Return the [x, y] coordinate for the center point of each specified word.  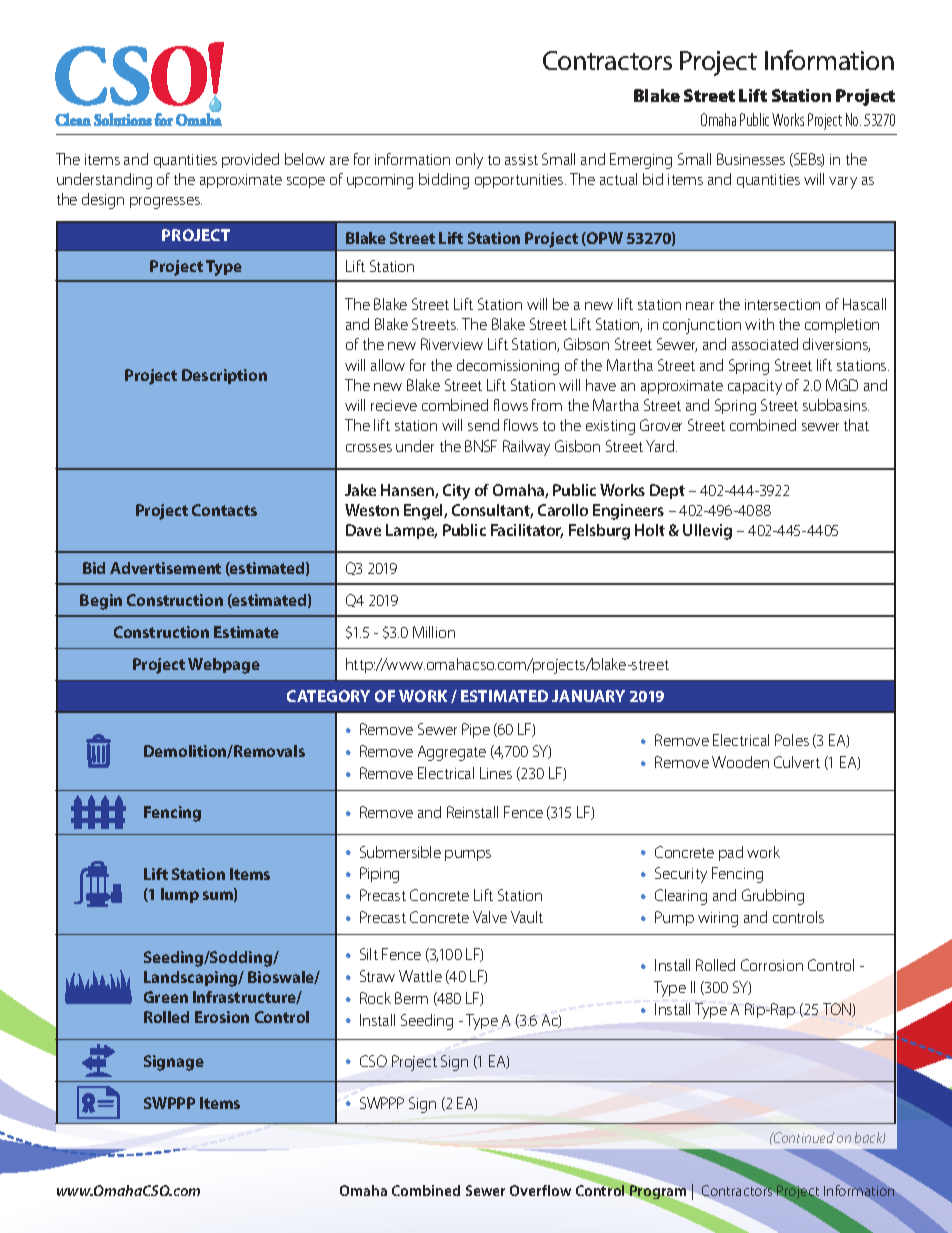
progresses [166, 203]
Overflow [540, 1190]
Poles [792, 740]
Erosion [222, 1017]
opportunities [520, 181]
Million [434, 632]
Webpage [224, 666]
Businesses [751, 159]
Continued [803, 1137]
